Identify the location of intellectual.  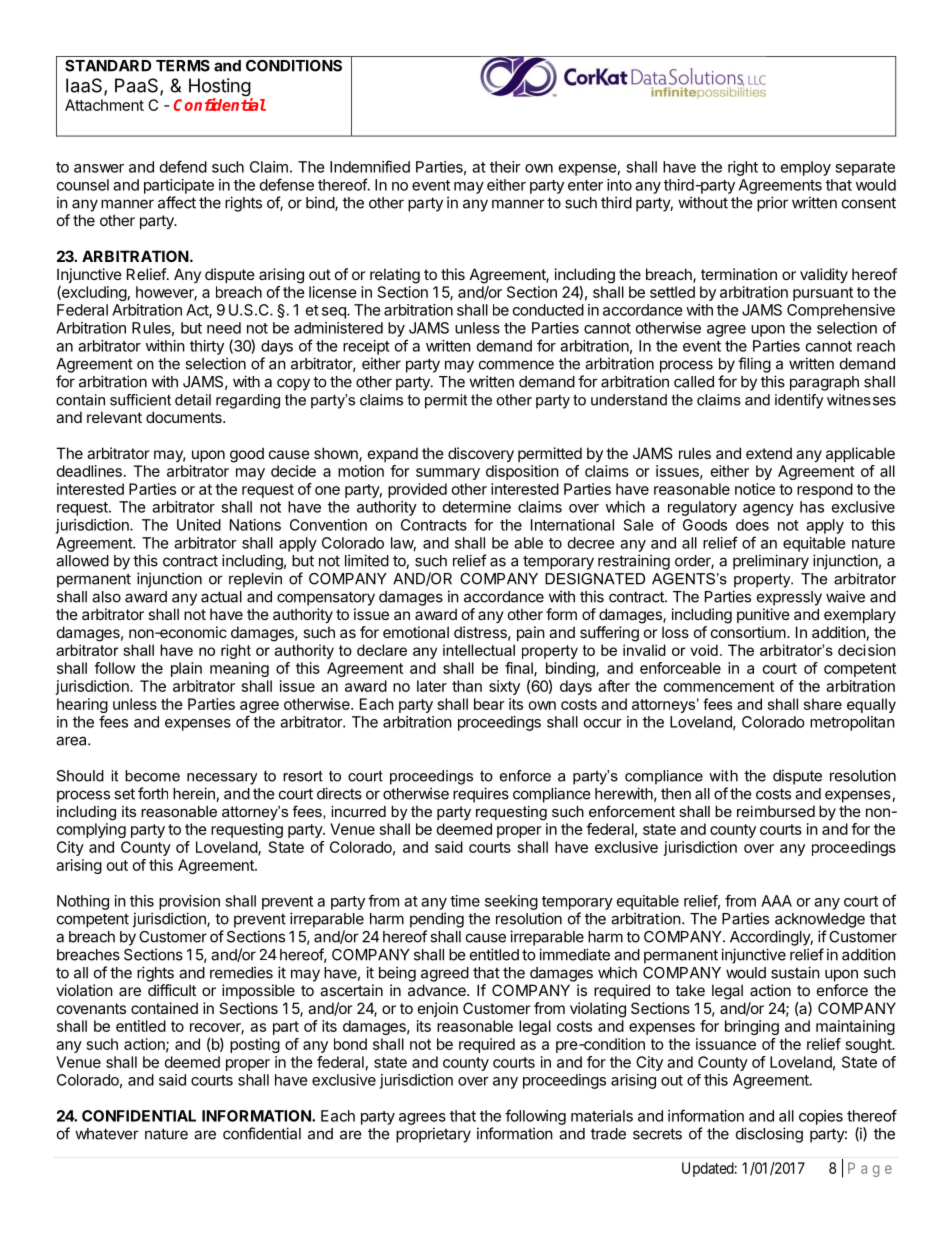
(479, 650).
